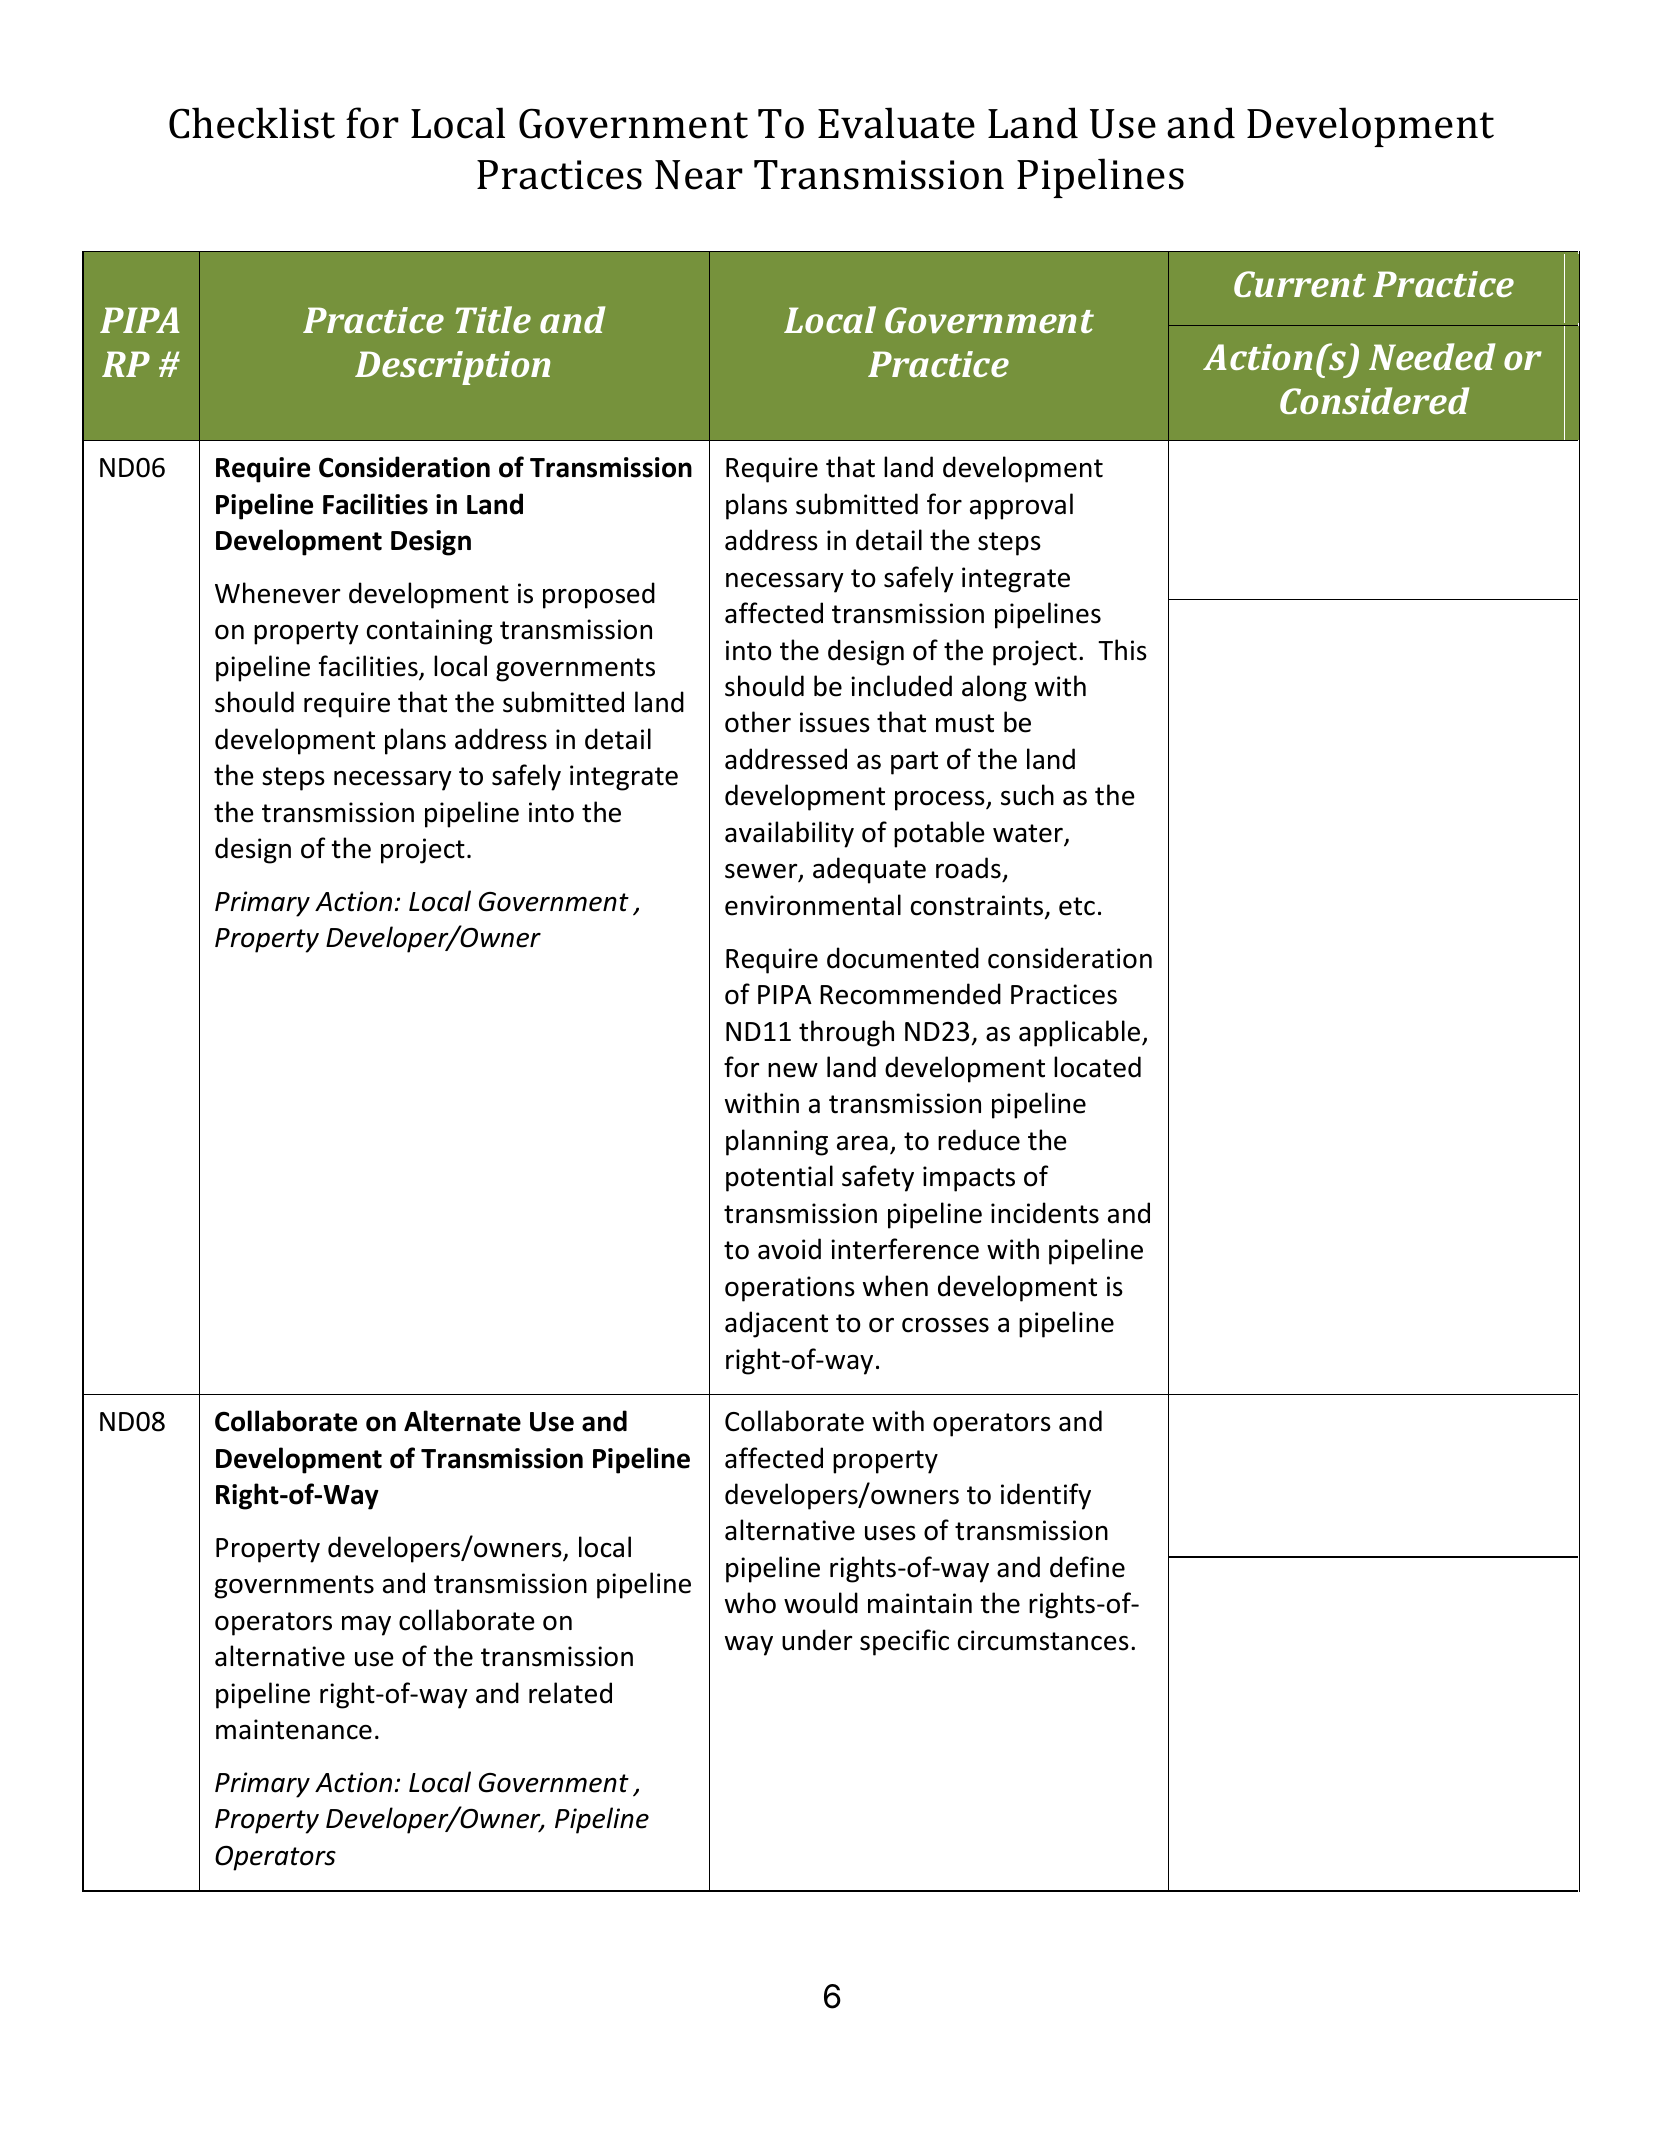 This screenshot has width=1662, height=2151. What do you see at coordinates (878, 1178) in the screenshot?
I see `safety` at bounding box center [878, 1178].
